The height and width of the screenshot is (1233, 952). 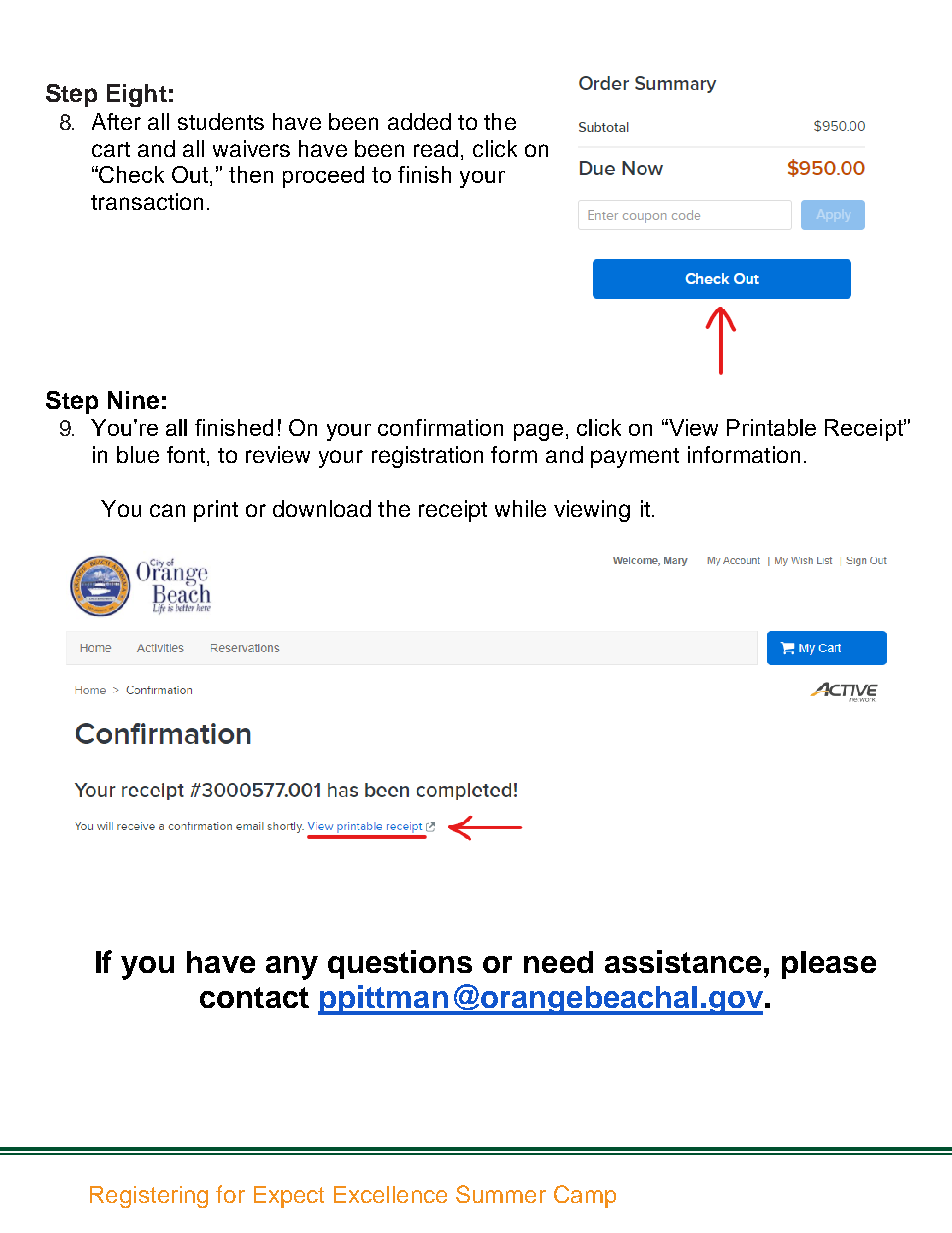 What do you see at coordinates (221, 121) in the screenshot?
I see `students` at bounding box center [221, 121].
